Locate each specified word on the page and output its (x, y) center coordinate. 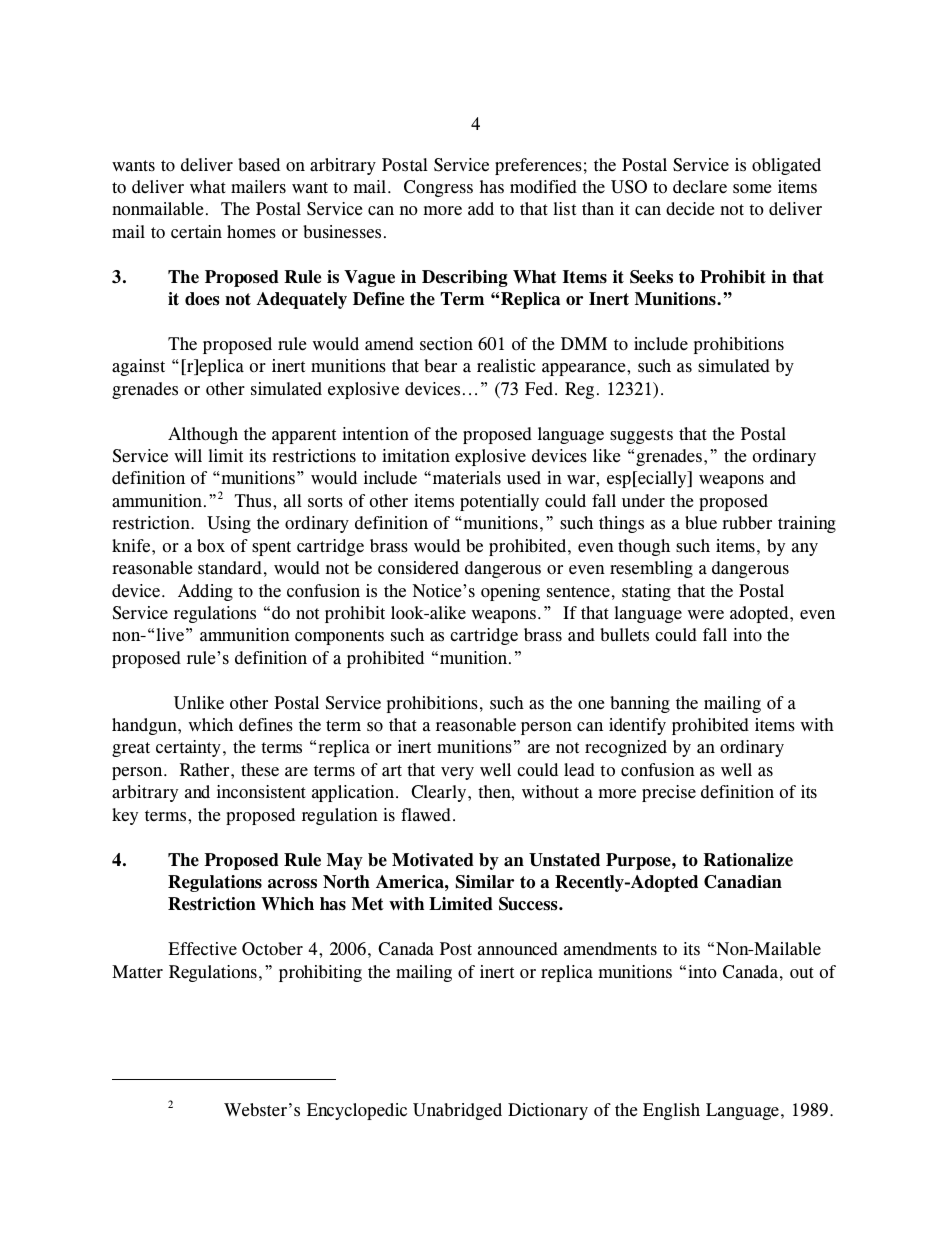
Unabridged (457, 1111)
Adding (205, 592)
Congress (438, 188)
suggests (641, 436)
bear (440, 366)
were (706, 615)
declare (700, 187)
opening (510, 592)
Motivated (433, 860)
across (292, 884)
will (188, 455)
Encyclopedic (357, 1111)
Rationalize (748, 860)
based (259, 165)
